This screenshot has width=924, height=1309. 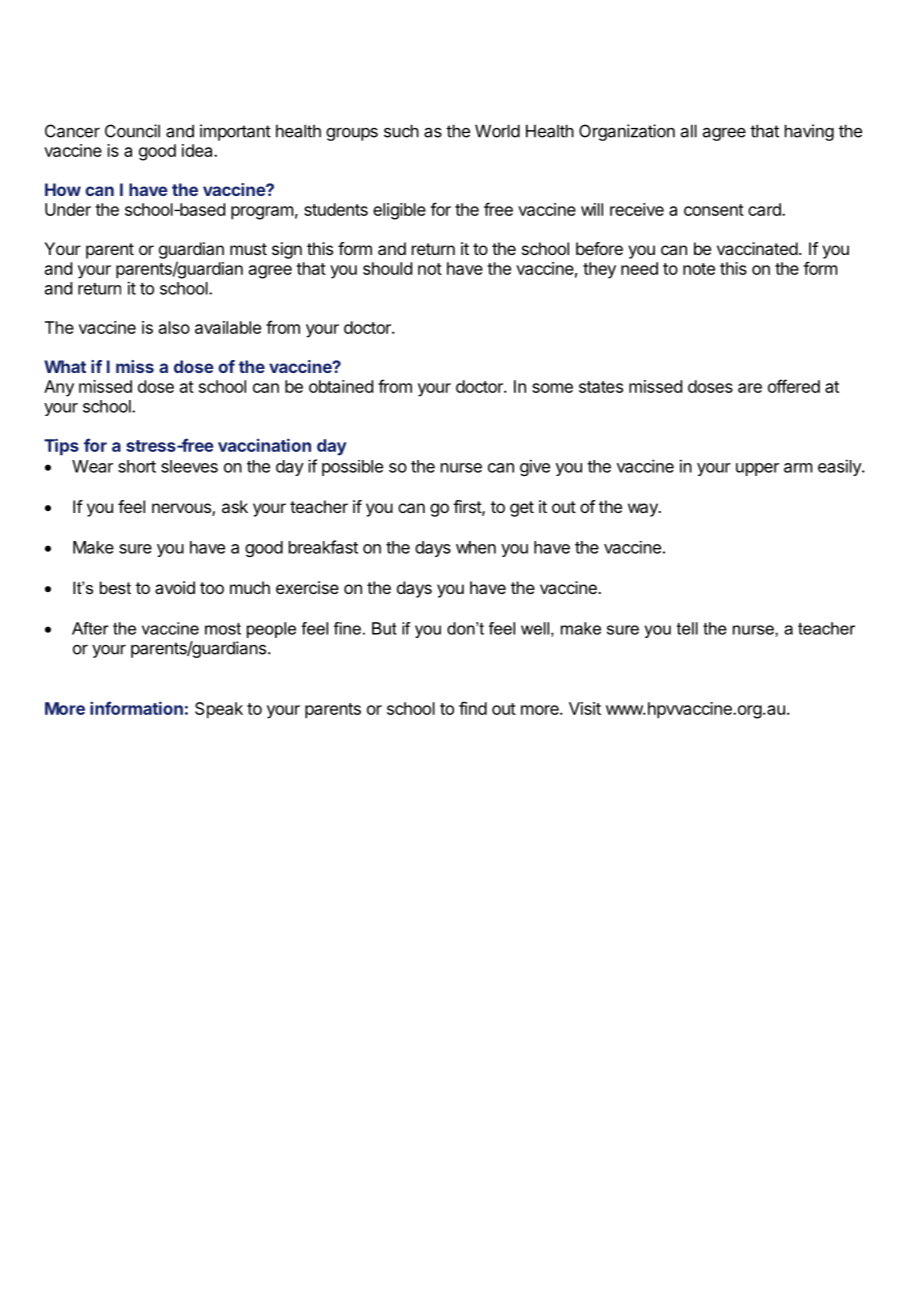 What do you see at coordinates (387, 268) in the screenshot?
I see `should` at bounding box center [387, 268].
